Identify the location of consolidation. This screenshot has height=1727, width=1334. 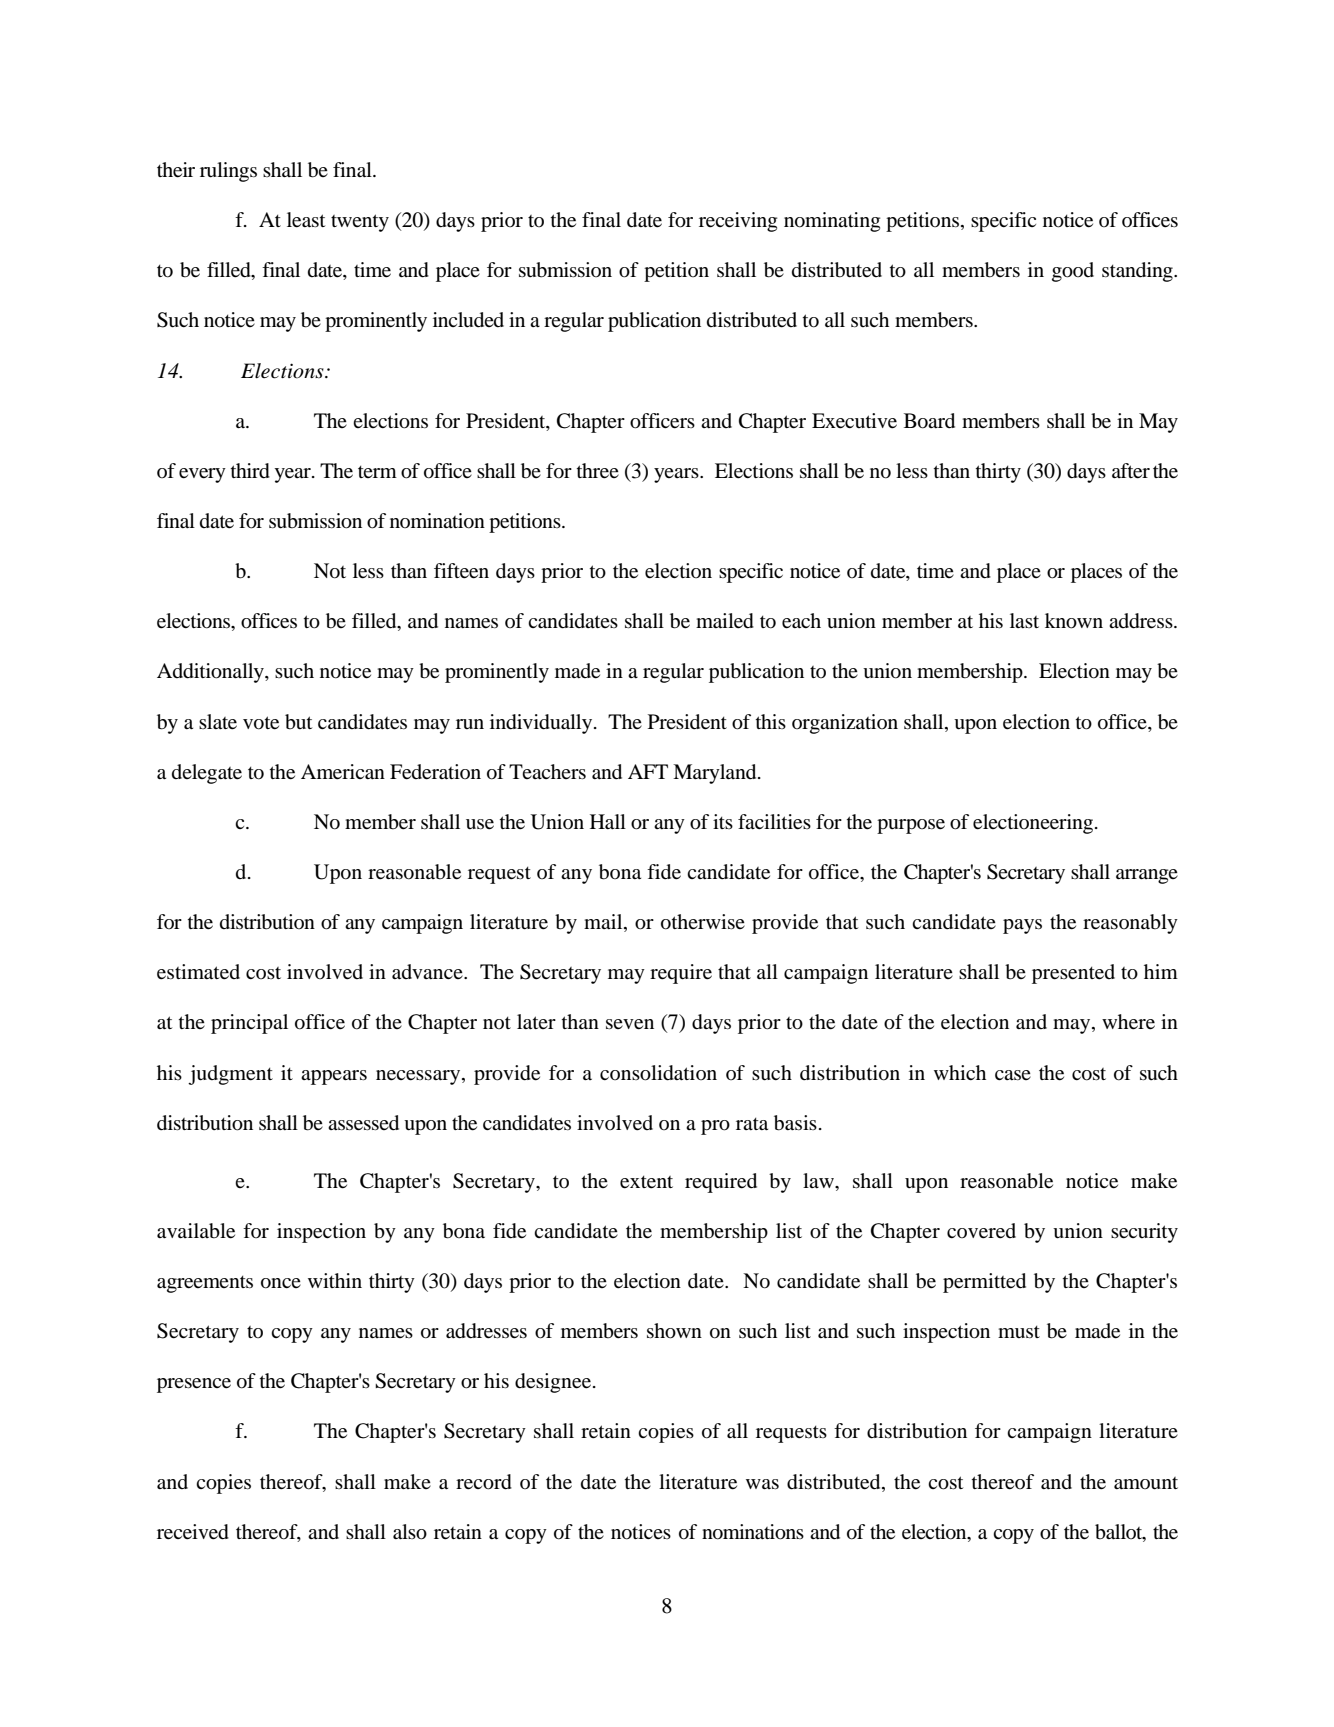
(658, 1073).
